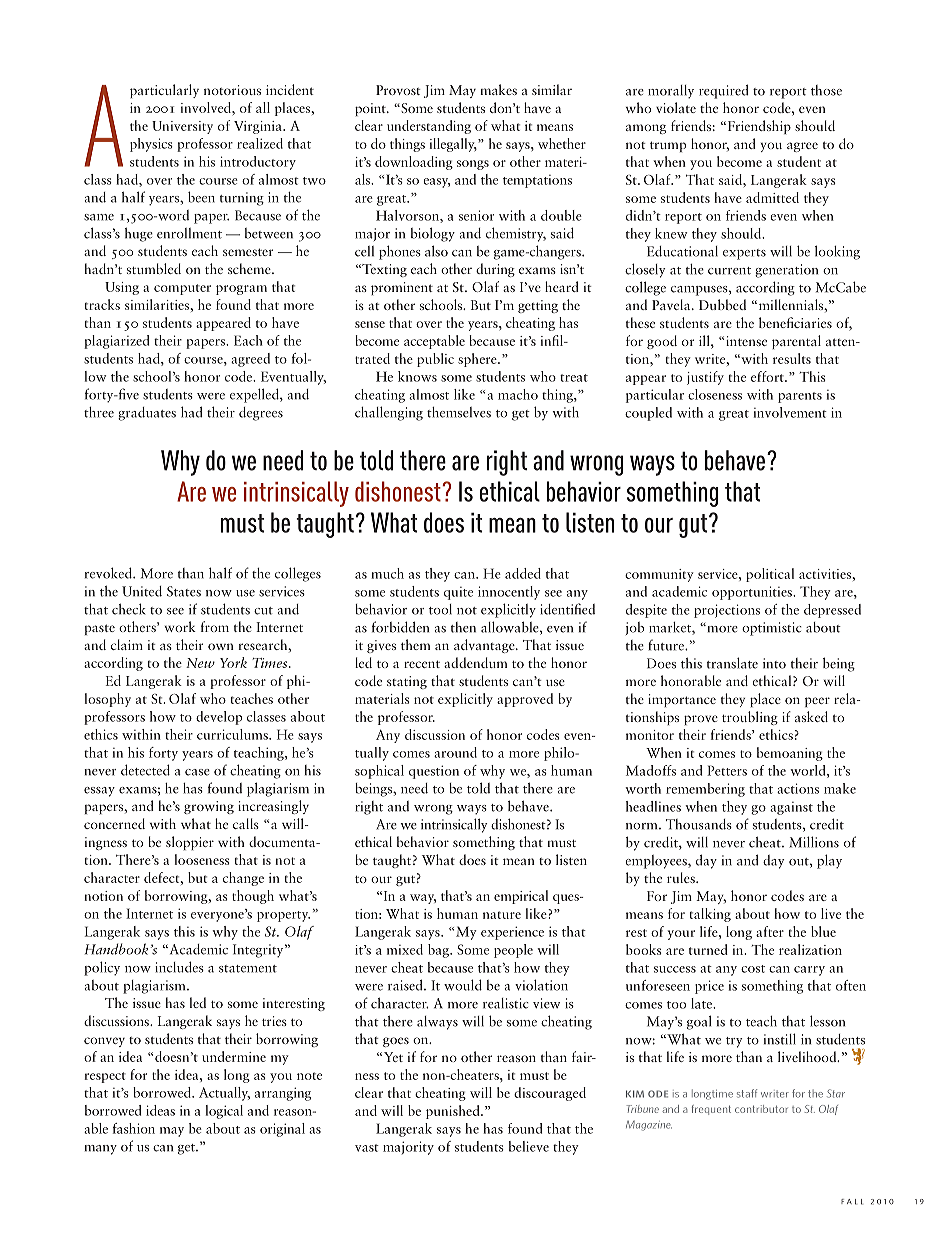  Describe the element at coordinates (224, 1112) in the document. I see `logical` at that location.
